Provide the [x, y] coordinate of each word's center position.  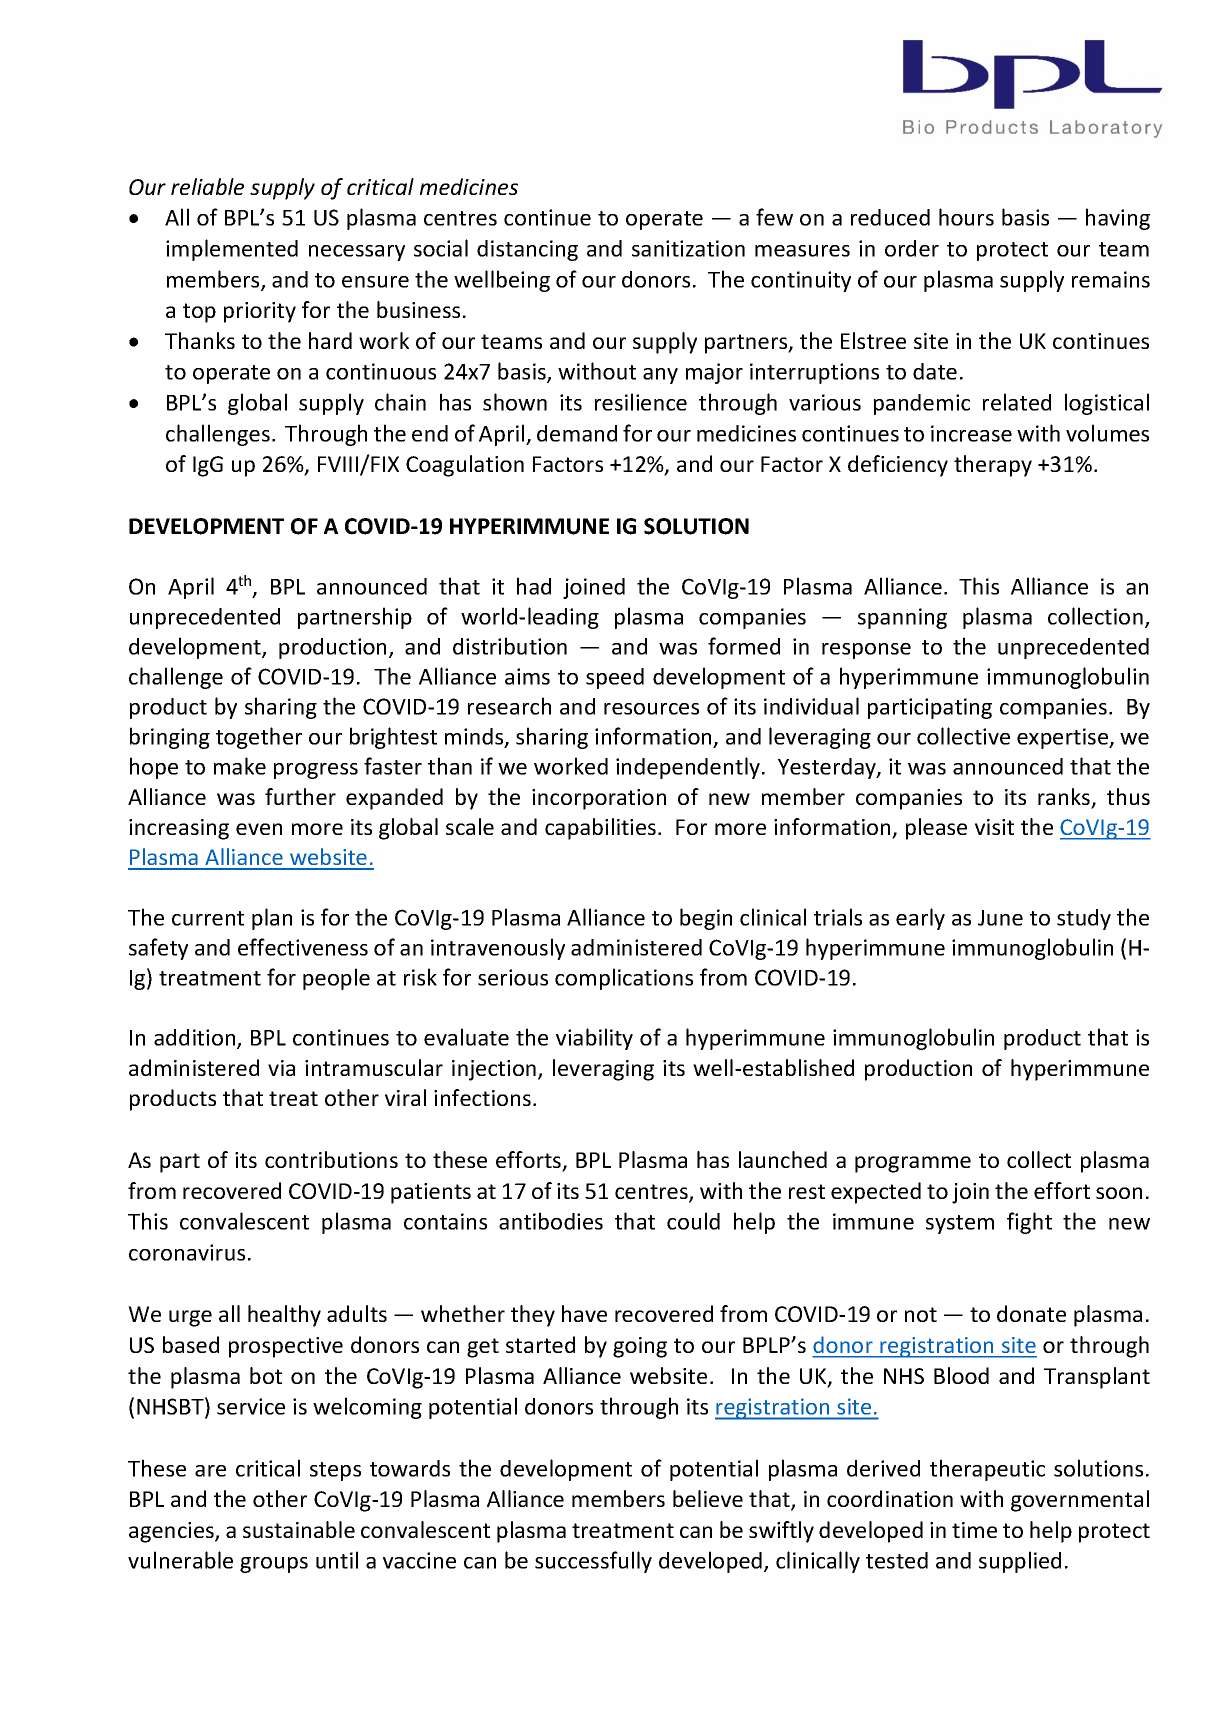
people [336, 979]
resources [651, 709]
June [1000, 918]
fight [1029, 1223]
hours [966, 217]
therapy [993, 466]
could [693, 1221]
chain [400, 402]
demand [577, 433]
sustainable [299, 1529]
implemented [232, 250]
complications [624, 979]
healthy [284, 1316]
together [259, 738]
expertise [1064, 738]
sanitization [688, 248]
